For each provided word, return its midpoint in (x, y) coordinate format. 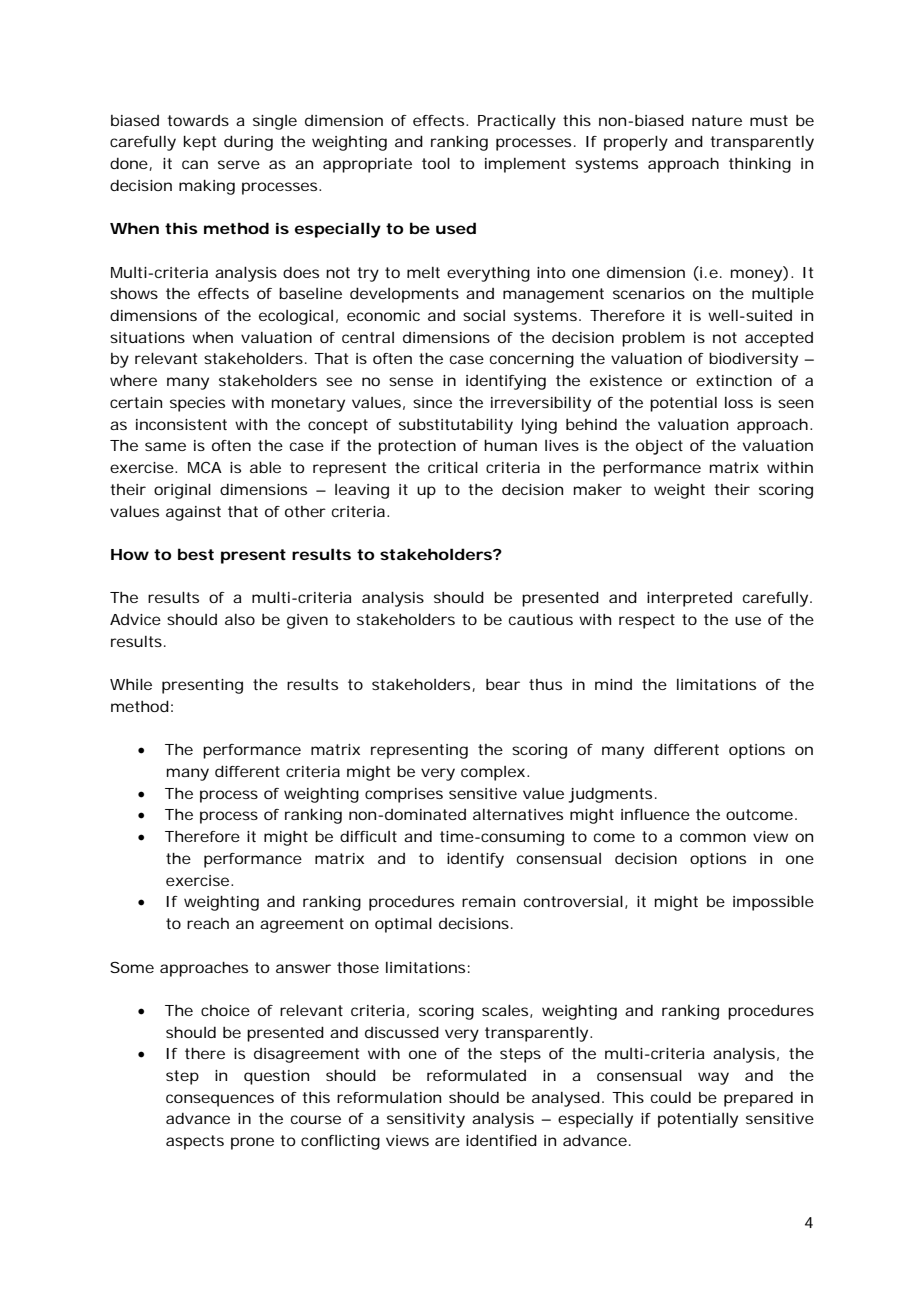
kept (200, 143)
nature (717, 120)
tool (436, 163)
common (713, 837)
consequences (220, 1100)
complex (493, 773)
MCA (205, 467)
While (131, 684)
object (659, 447)
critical (453, 467)
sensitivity (426, 1120)
